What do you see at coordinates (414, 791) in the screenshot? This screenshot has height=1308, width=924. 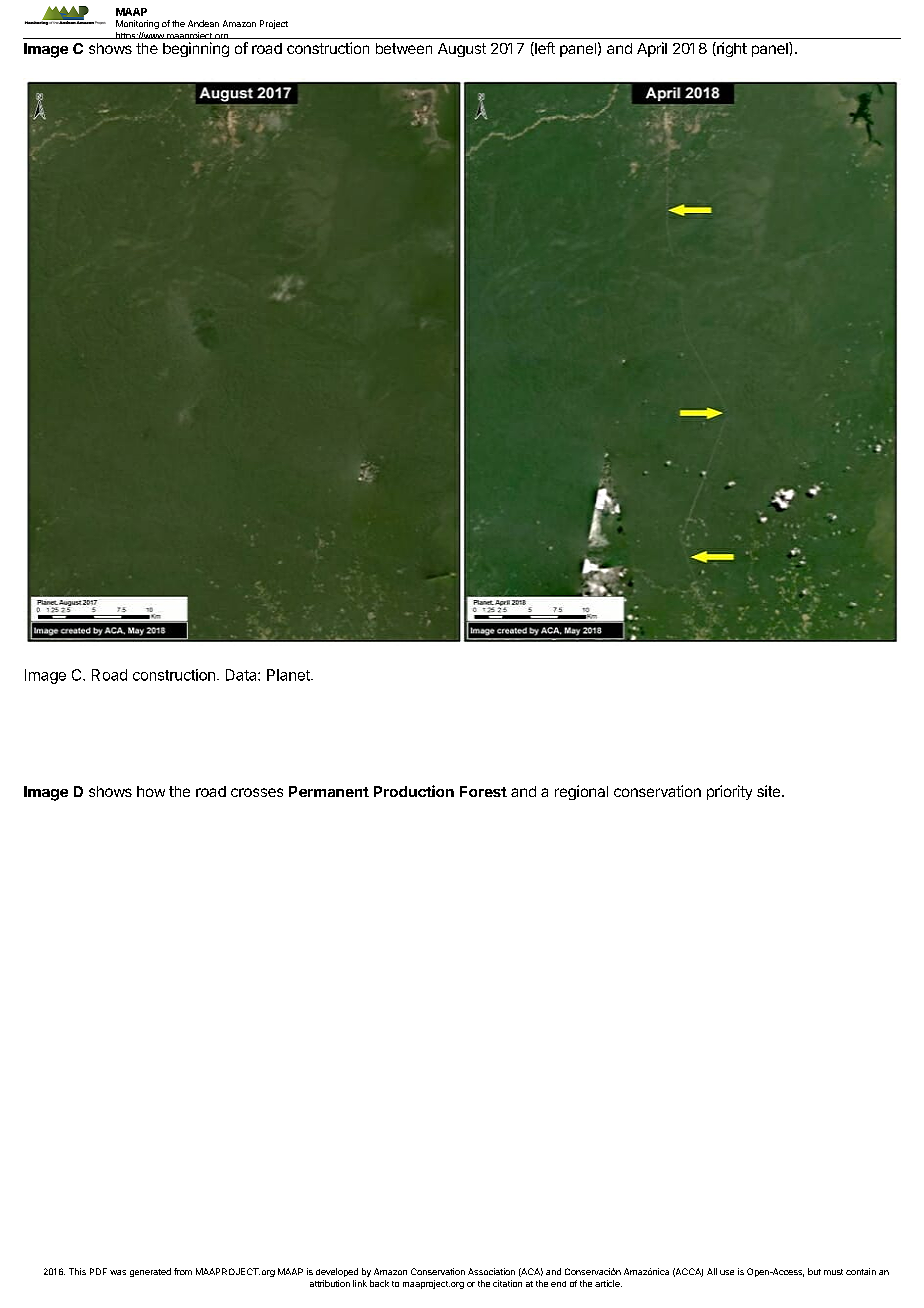 I see `Production` at bounding box center [414, 791].
